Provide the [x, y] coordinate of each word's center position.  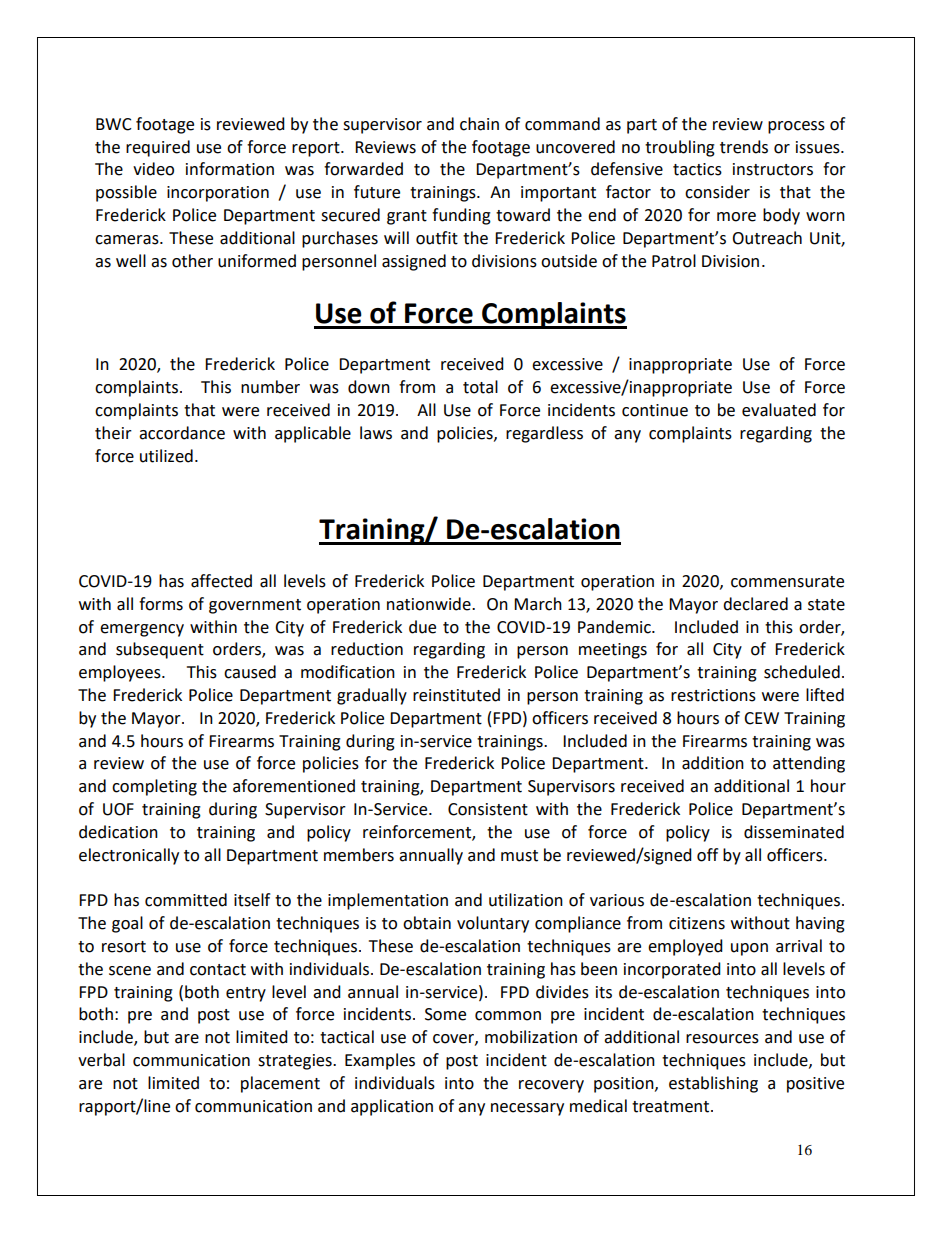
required [158, 148]
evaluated [779, 410]
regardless [544, 434]
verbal [101, 1060]
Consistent [488, 809]
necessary [527, 1109]
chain [479, 124]
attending [809, 764]
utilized [166, 456]
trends [744, 147]
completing [154, 787]
